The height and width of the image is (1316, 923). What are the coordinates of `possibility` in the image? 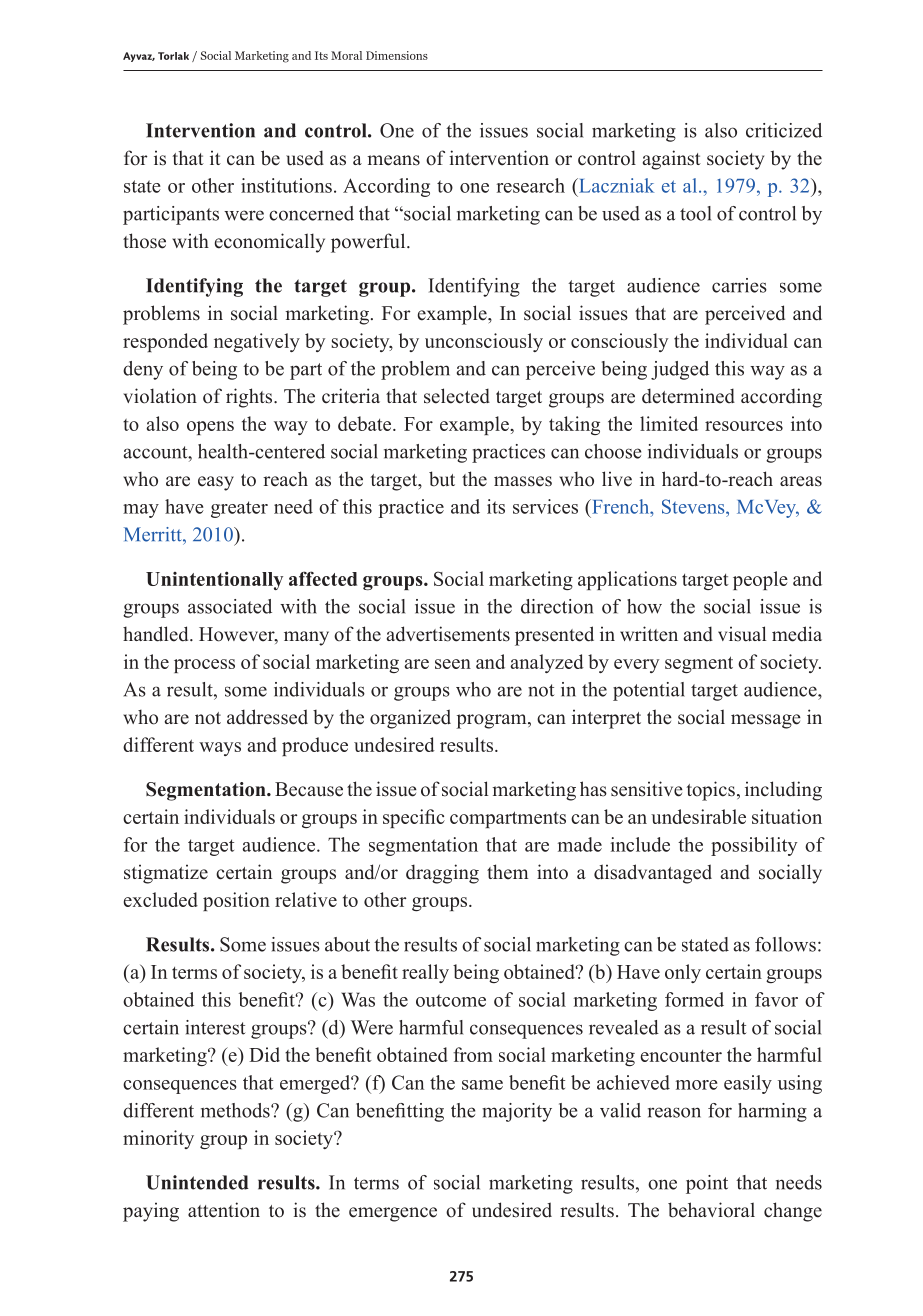 It's located at (754, 846).
